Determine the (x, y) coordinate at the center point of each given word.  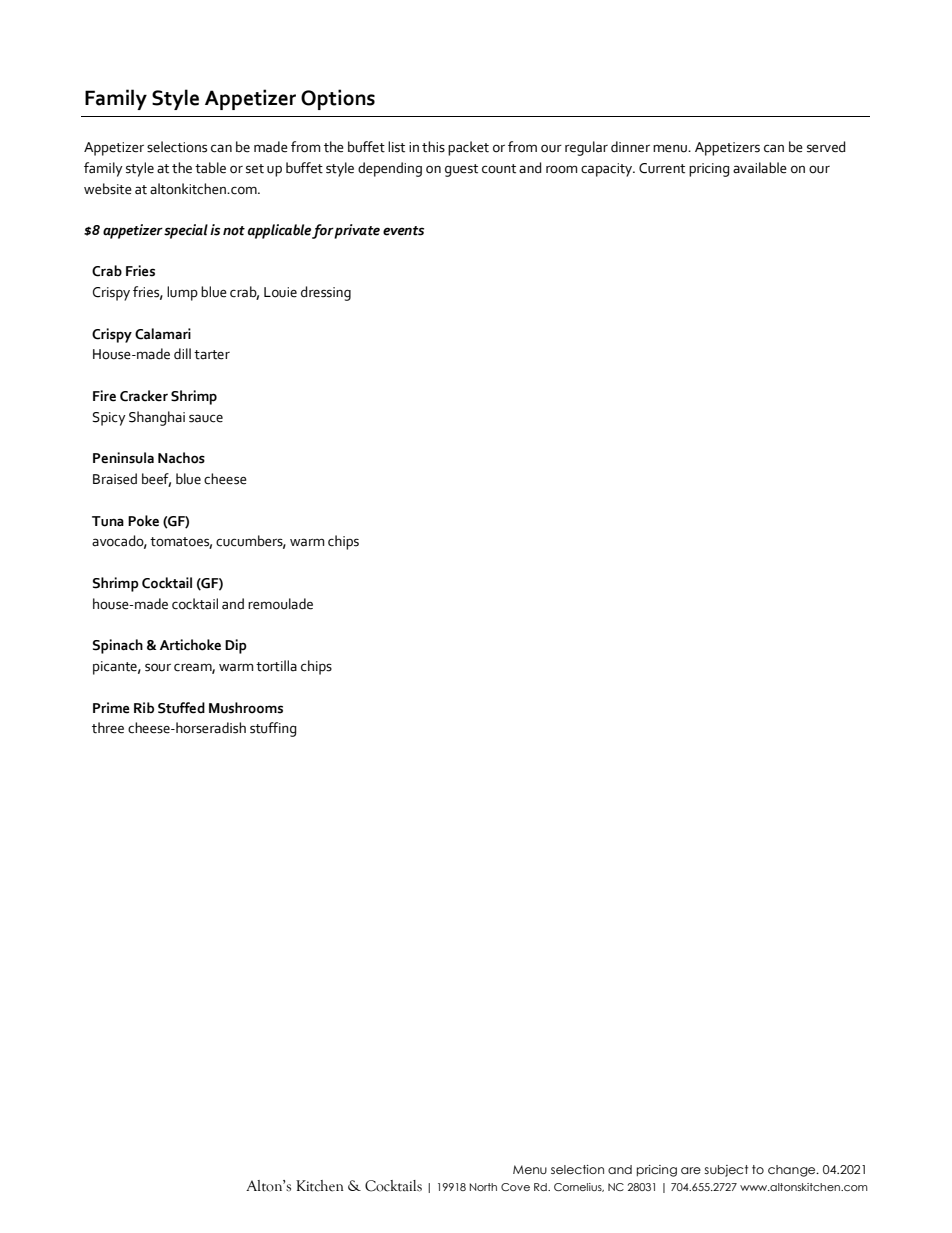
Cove (515, 1187)
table (210, 168)
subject (726, 1171)
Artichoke (190, 645)
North (483, 1187)
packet (468, 148)
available (760, 168)
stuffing (273, 729)
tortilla (276, 666)
